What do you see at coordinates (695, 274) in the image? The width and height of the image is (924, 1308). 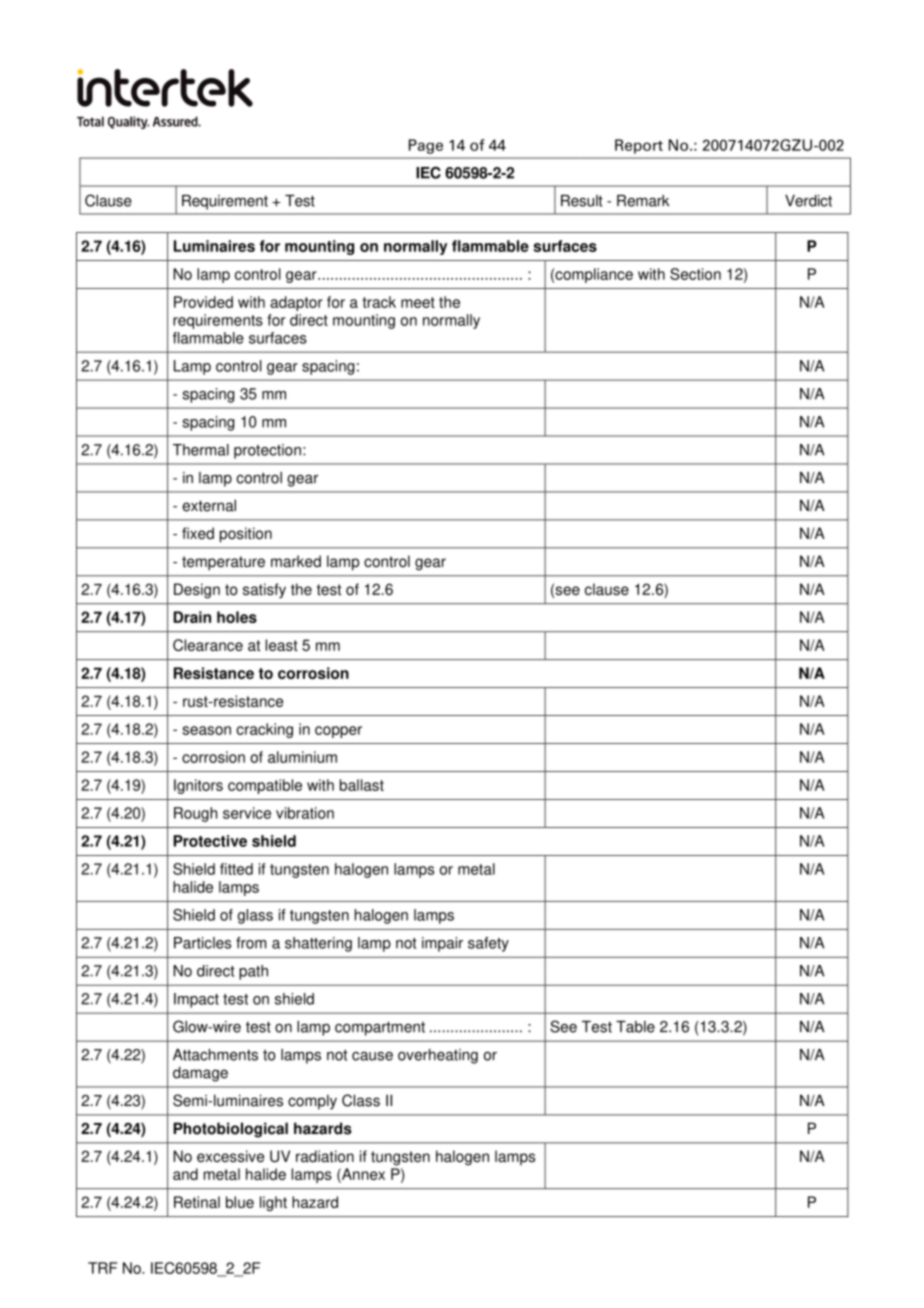 I see `Section` at bounding box center [695, 274].
